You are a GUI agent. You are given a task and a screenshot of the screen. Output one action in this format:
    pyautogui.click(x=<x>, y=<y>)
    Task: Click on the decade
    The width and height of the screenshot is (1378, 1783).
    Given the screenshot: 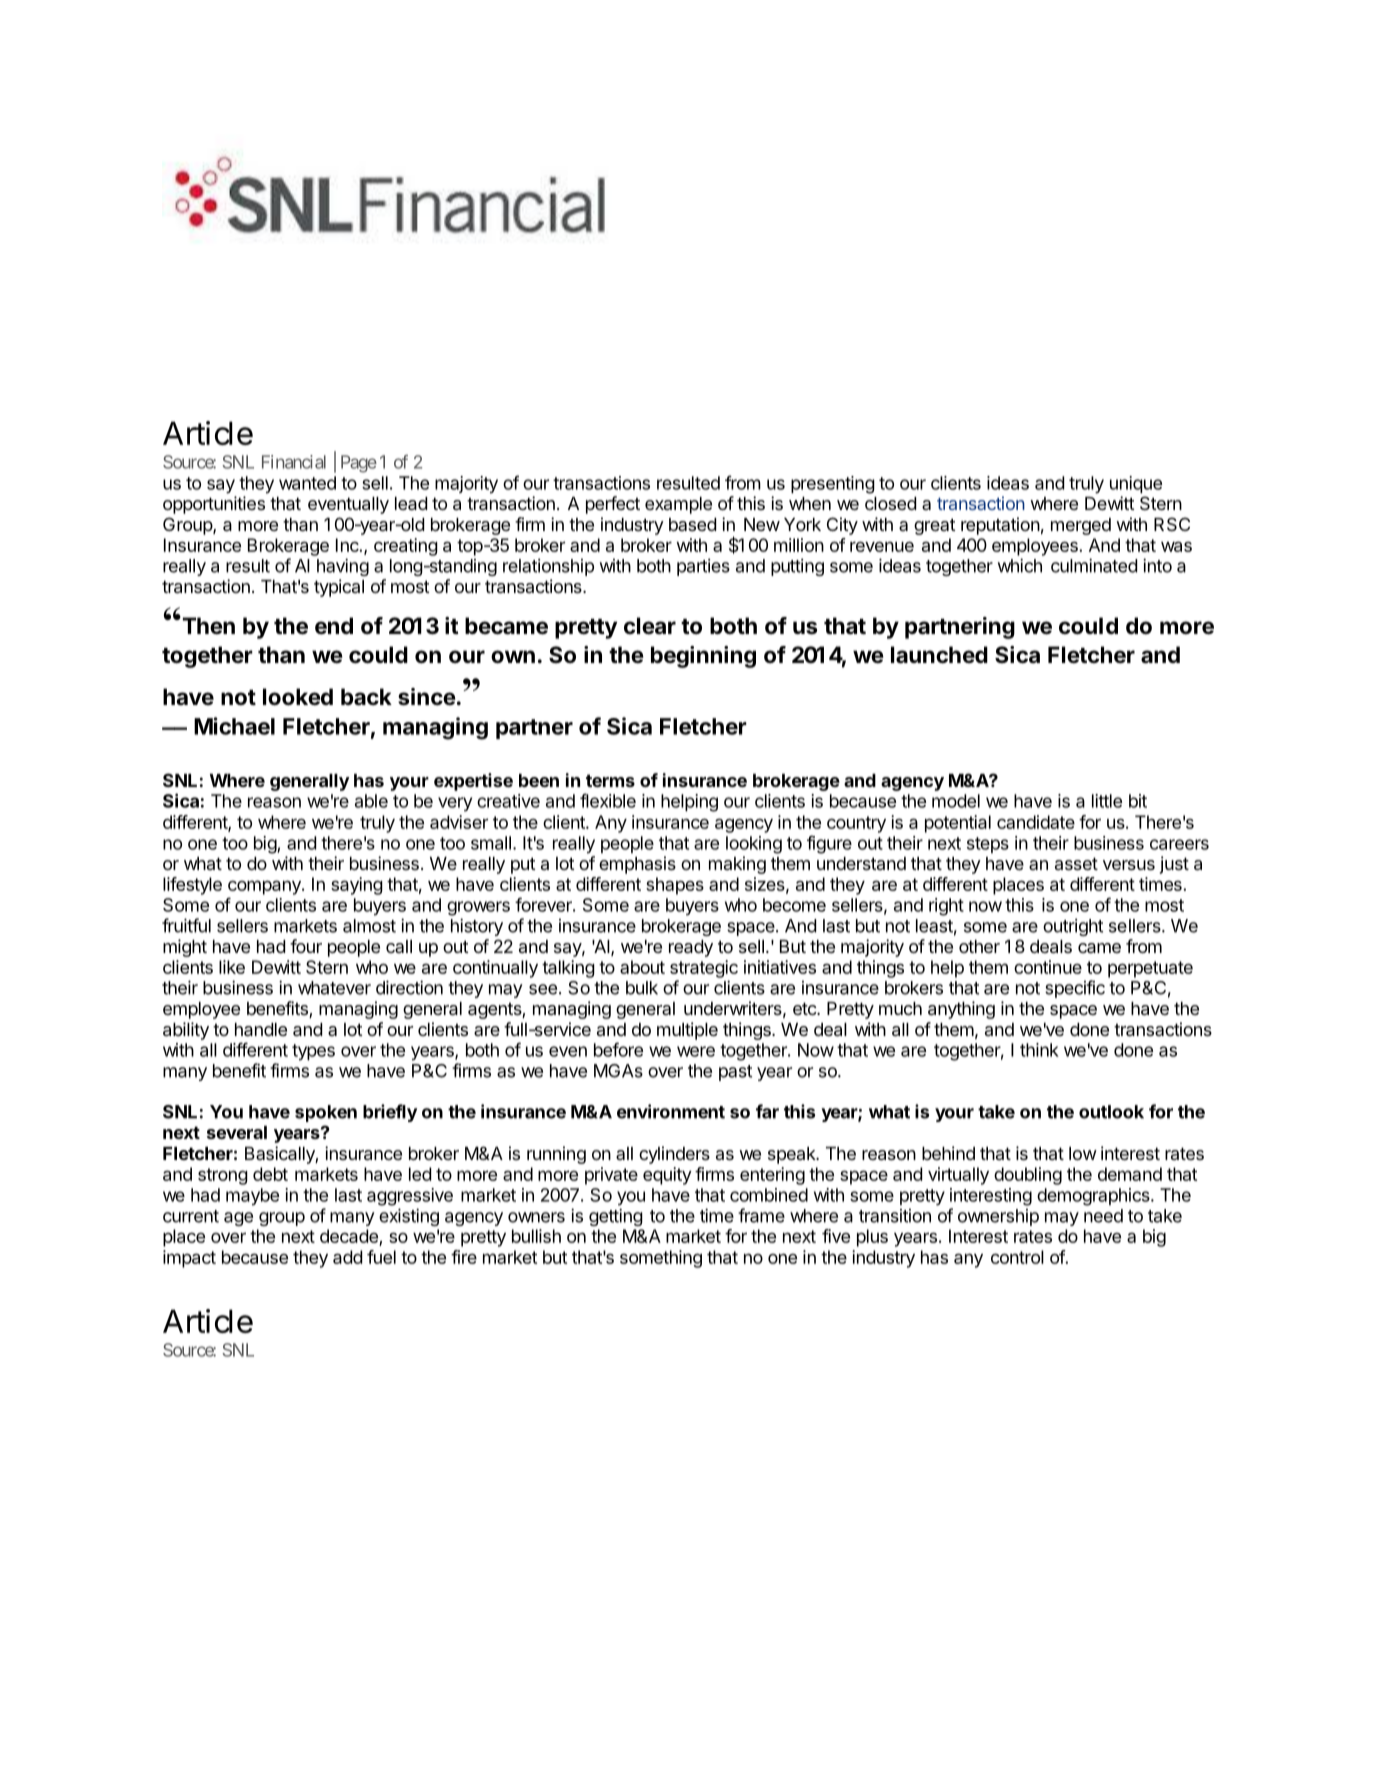 What is the action you would take?
    pyautogui.click(x=350, y=1237)
